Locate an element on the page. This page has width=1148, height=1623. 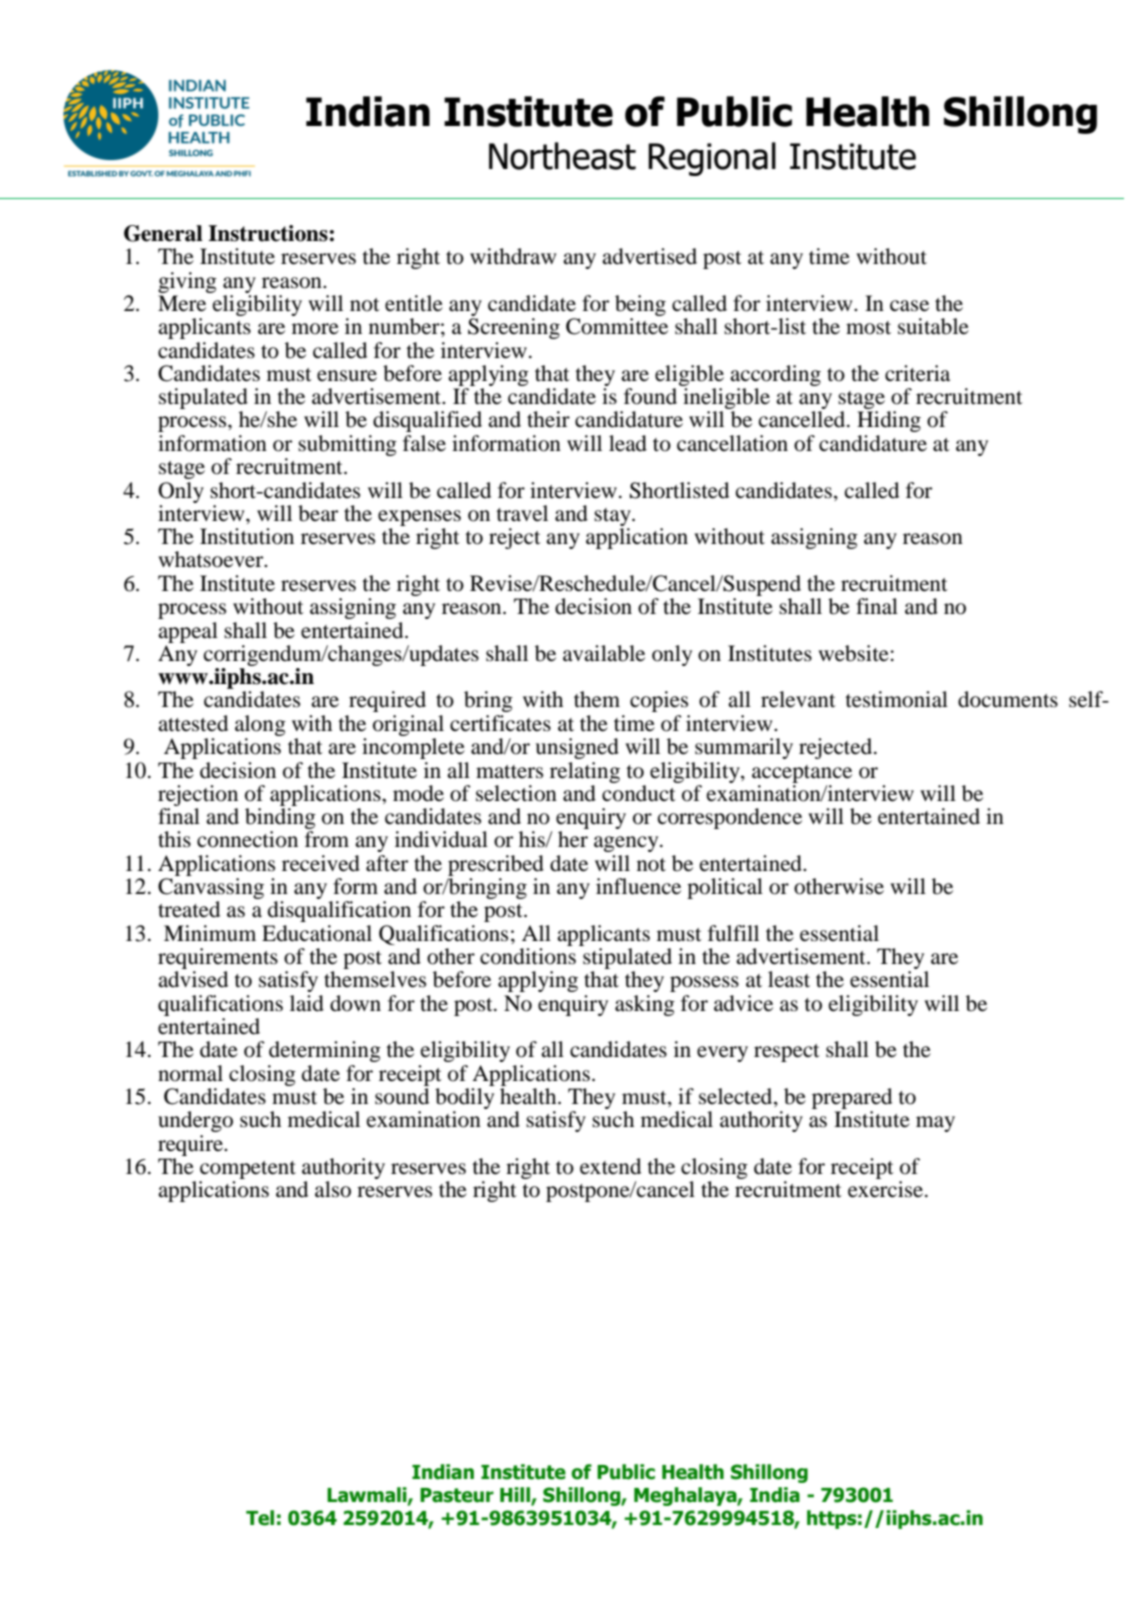
Pasteur is located at coordinates (457, 1495).
